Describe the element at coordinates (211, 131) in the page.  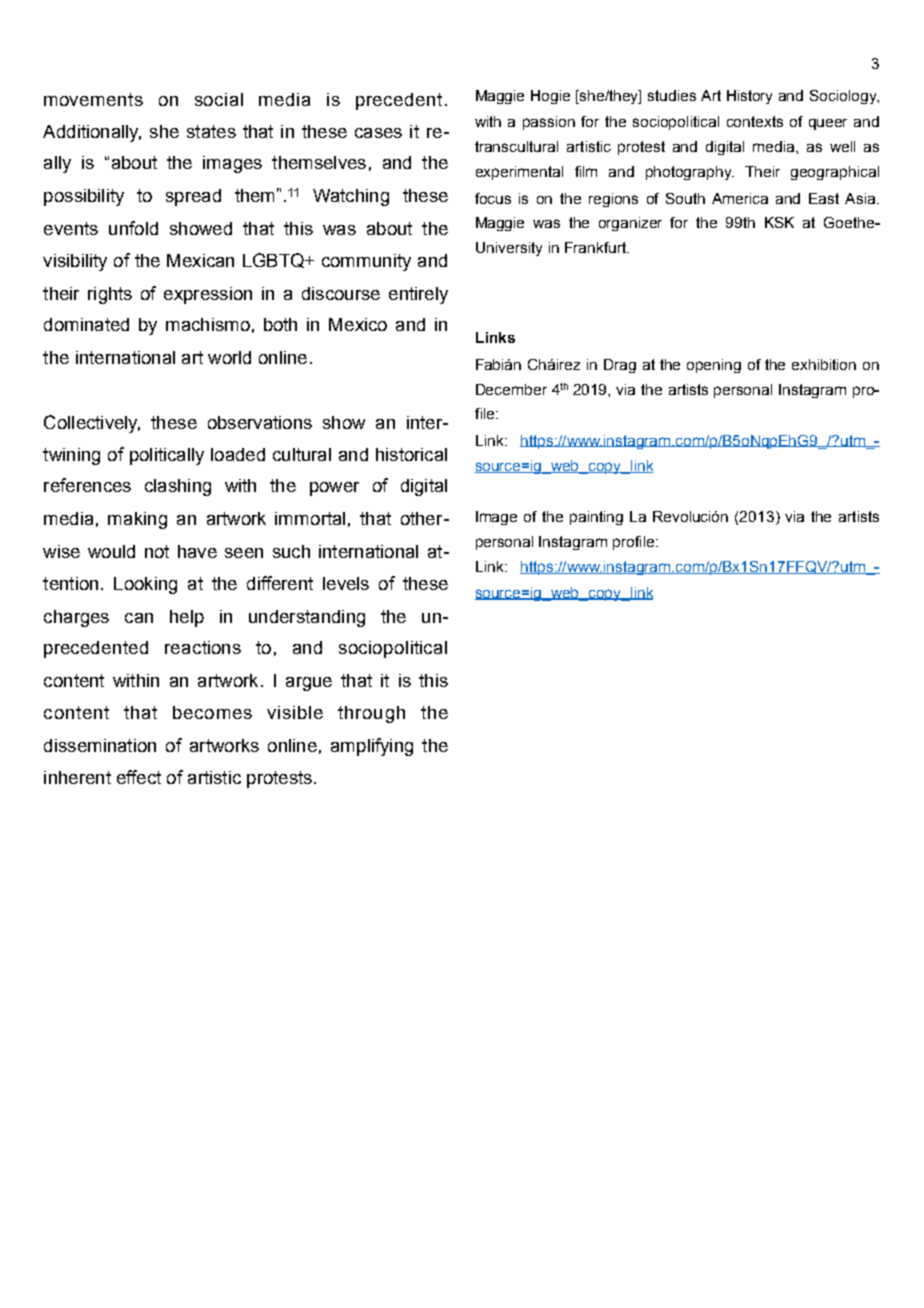
I see `states` at that location.
